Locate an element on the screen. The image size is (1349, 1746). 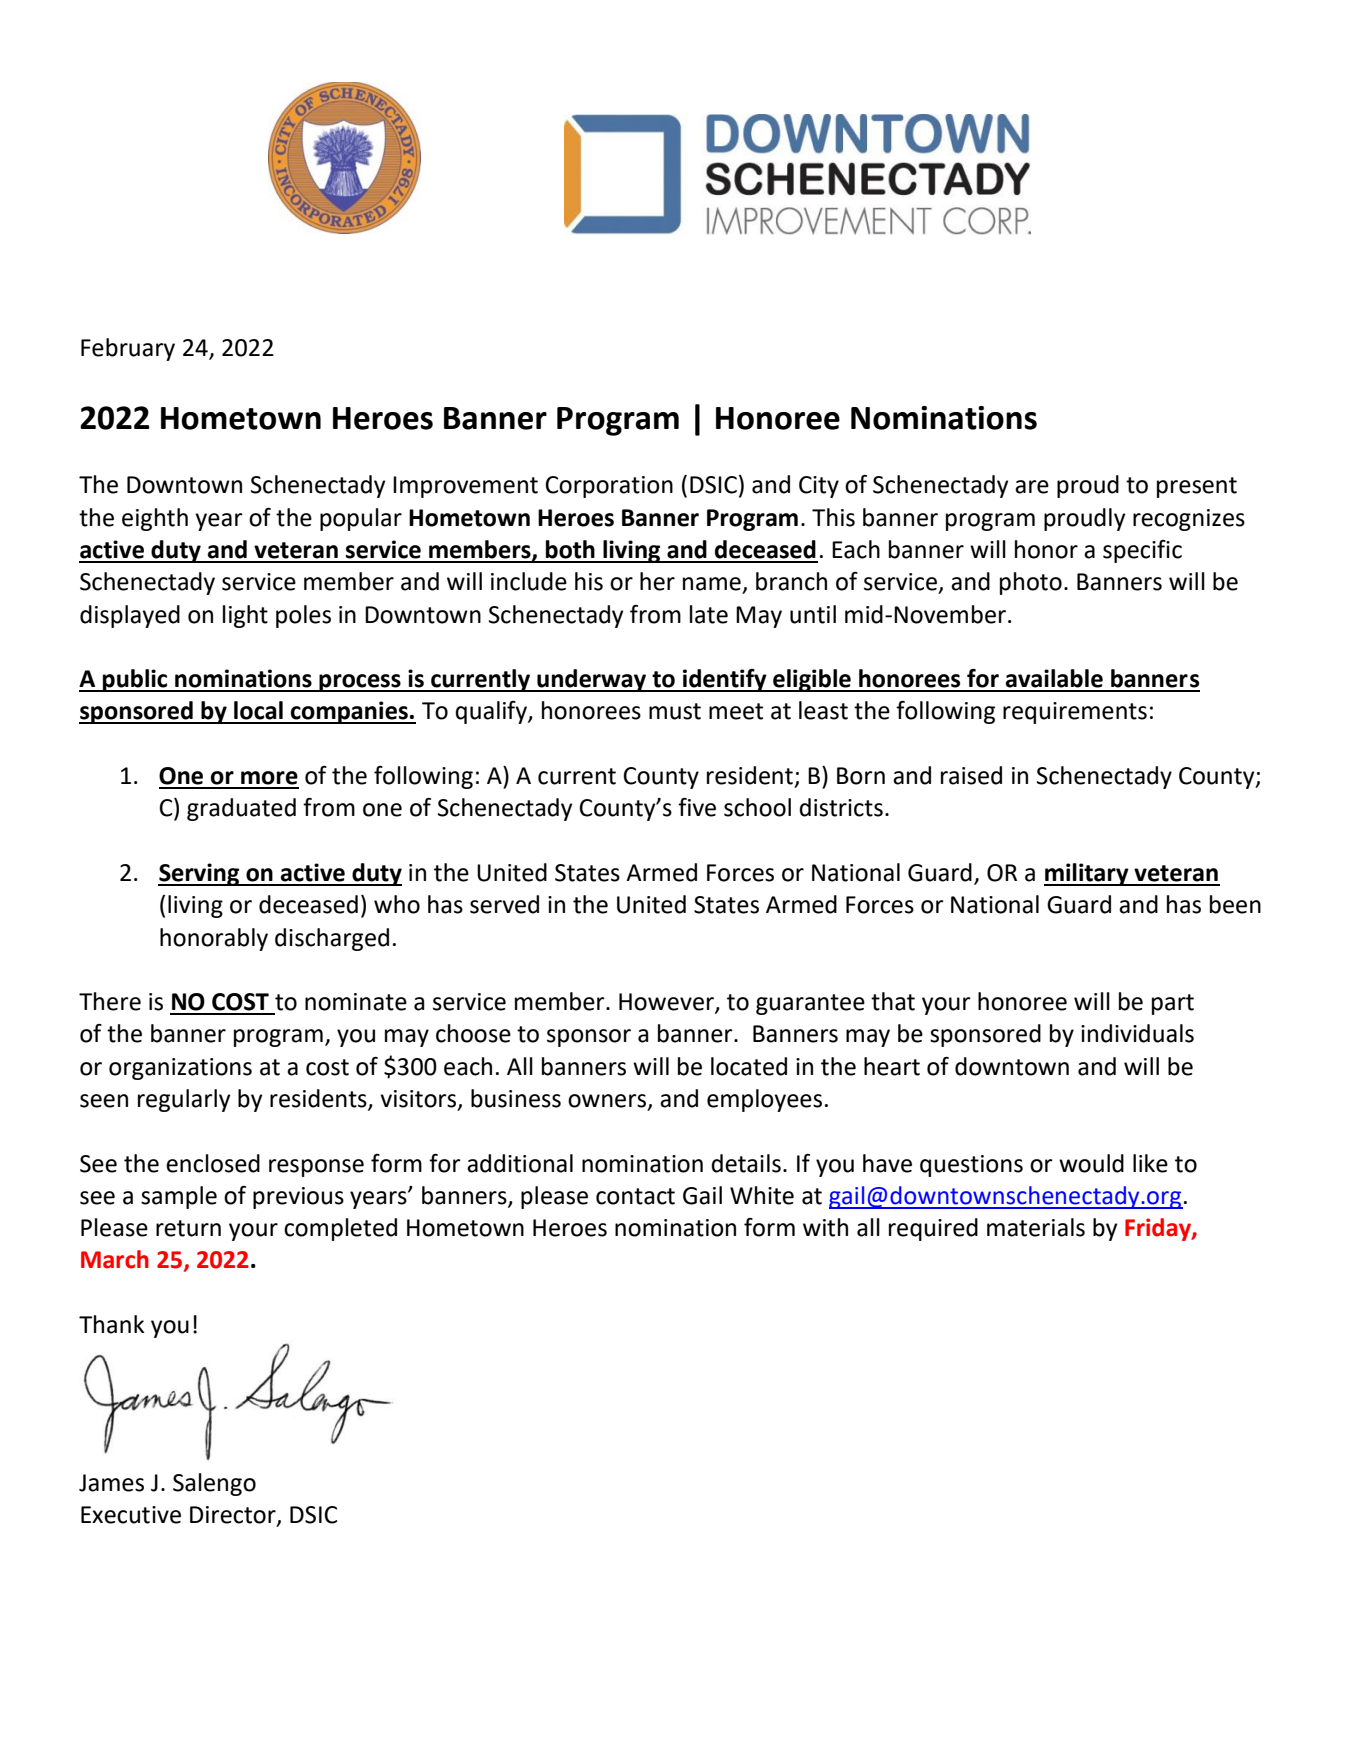
regularly is located at coordinates (184, 1100).
